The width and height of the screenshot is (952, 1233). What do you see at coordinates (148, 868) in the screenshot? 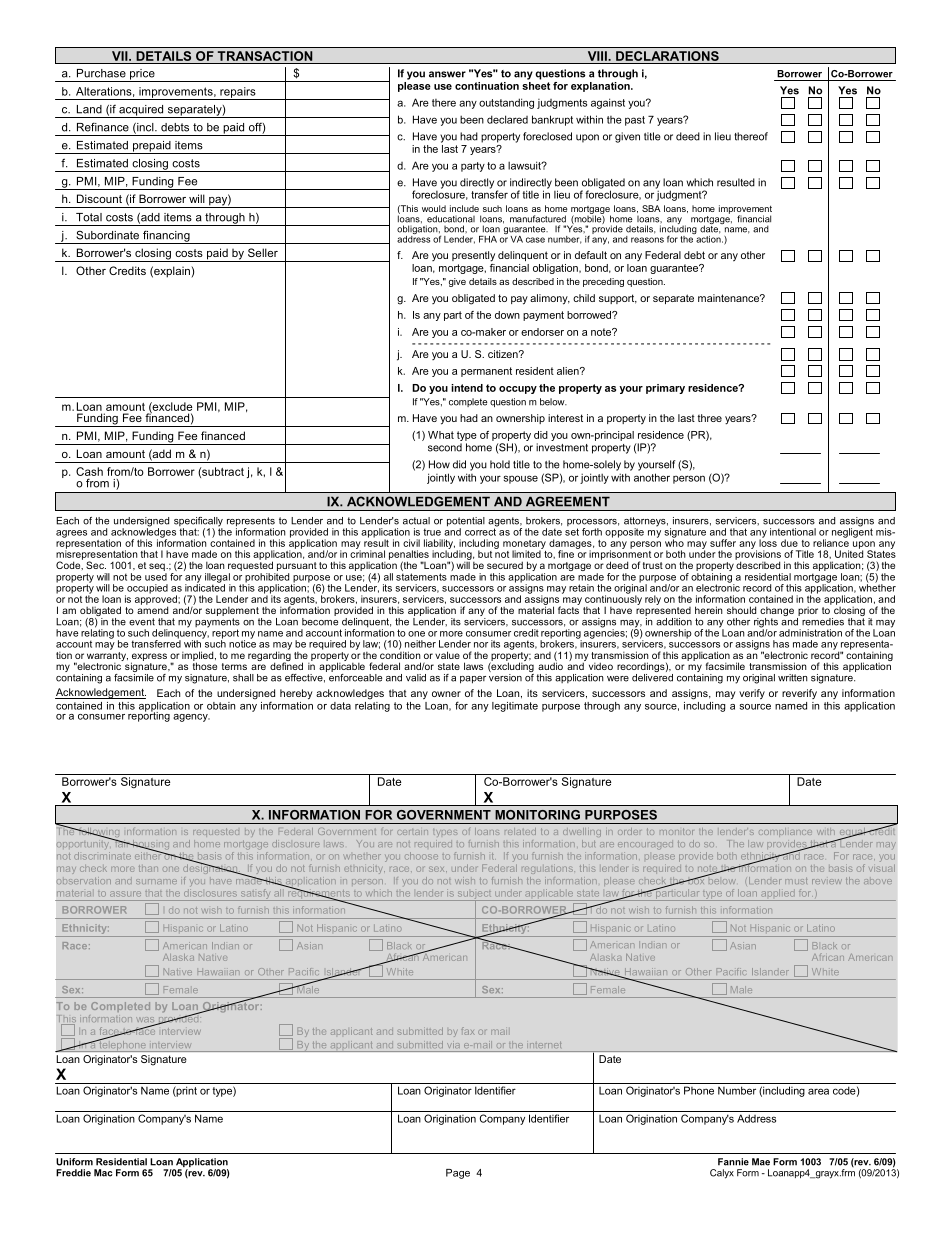
I see `than` at bounding box center [148, 868].
